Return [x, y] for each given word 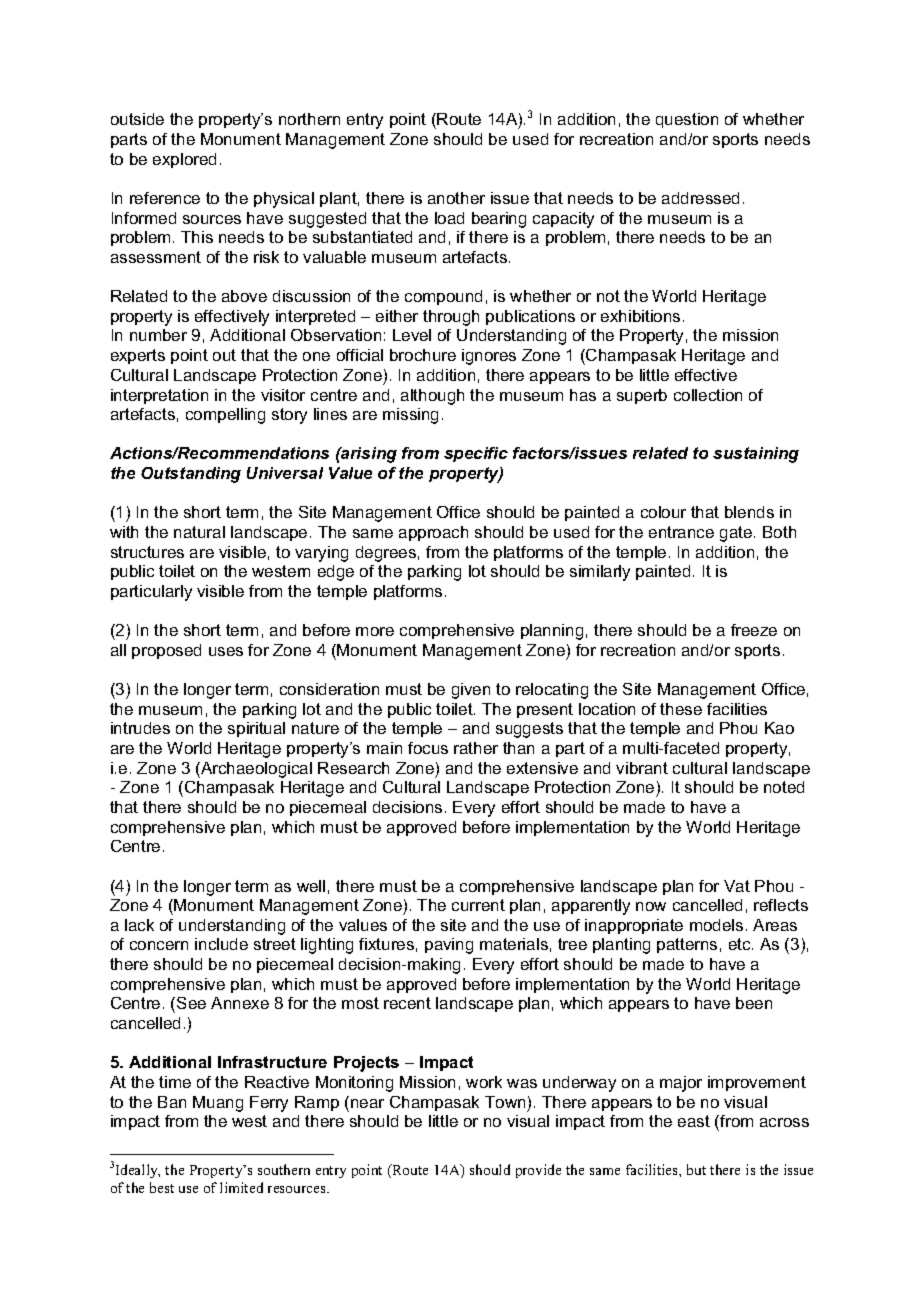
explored [184, 160]
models [716, 925]
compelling [225, 416]
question [687, 120]
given [471, 691]
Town [505, 1102]
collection [708, 395]
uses [226, 651]
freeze [754, 630]
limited [241, 1187]
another [456, 198]
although [432, 397]
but [696, 1169]
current [478, 905]
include [221, 944]
